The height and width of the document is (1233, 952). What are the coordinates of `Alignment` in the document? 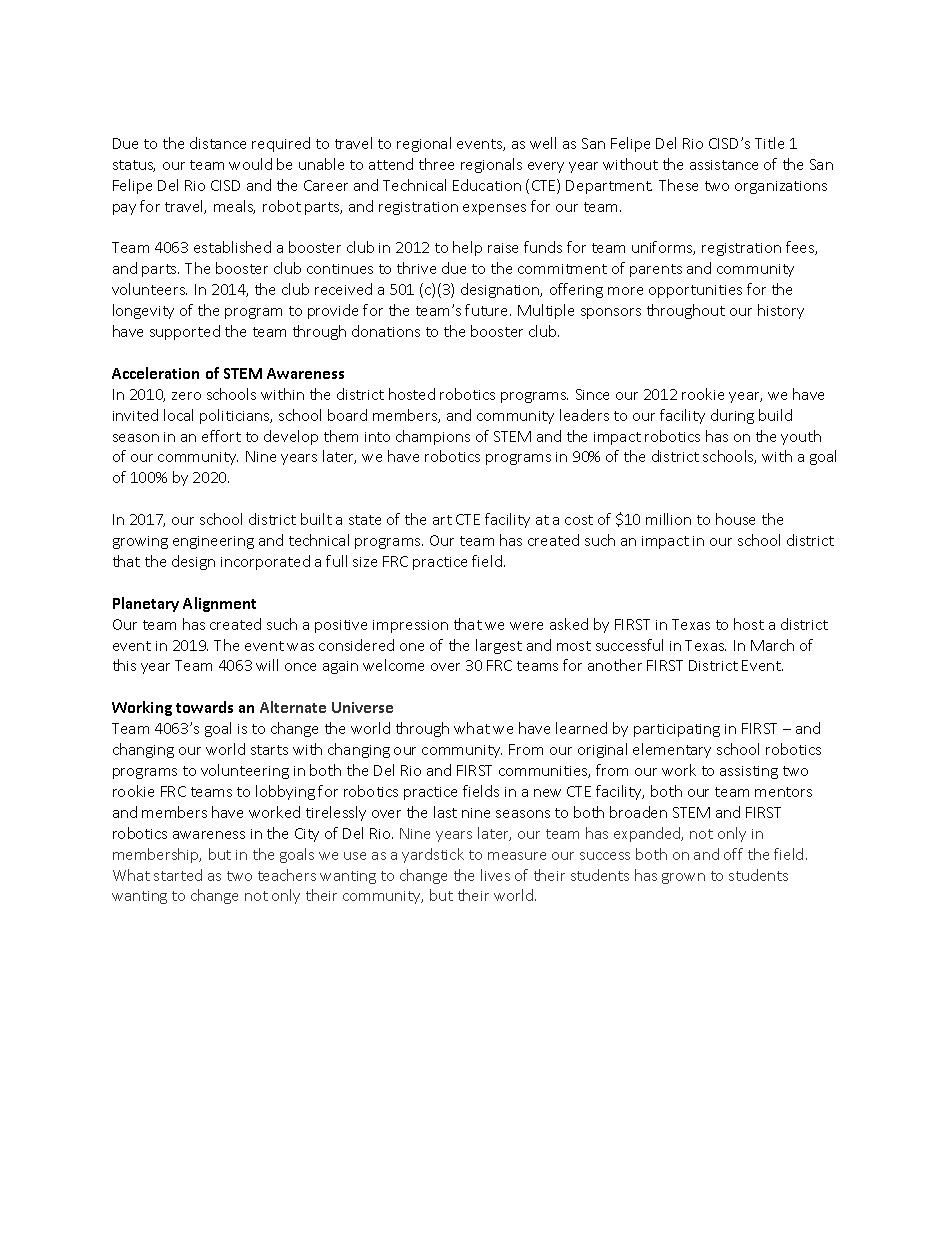 It's located at (219, 604).
